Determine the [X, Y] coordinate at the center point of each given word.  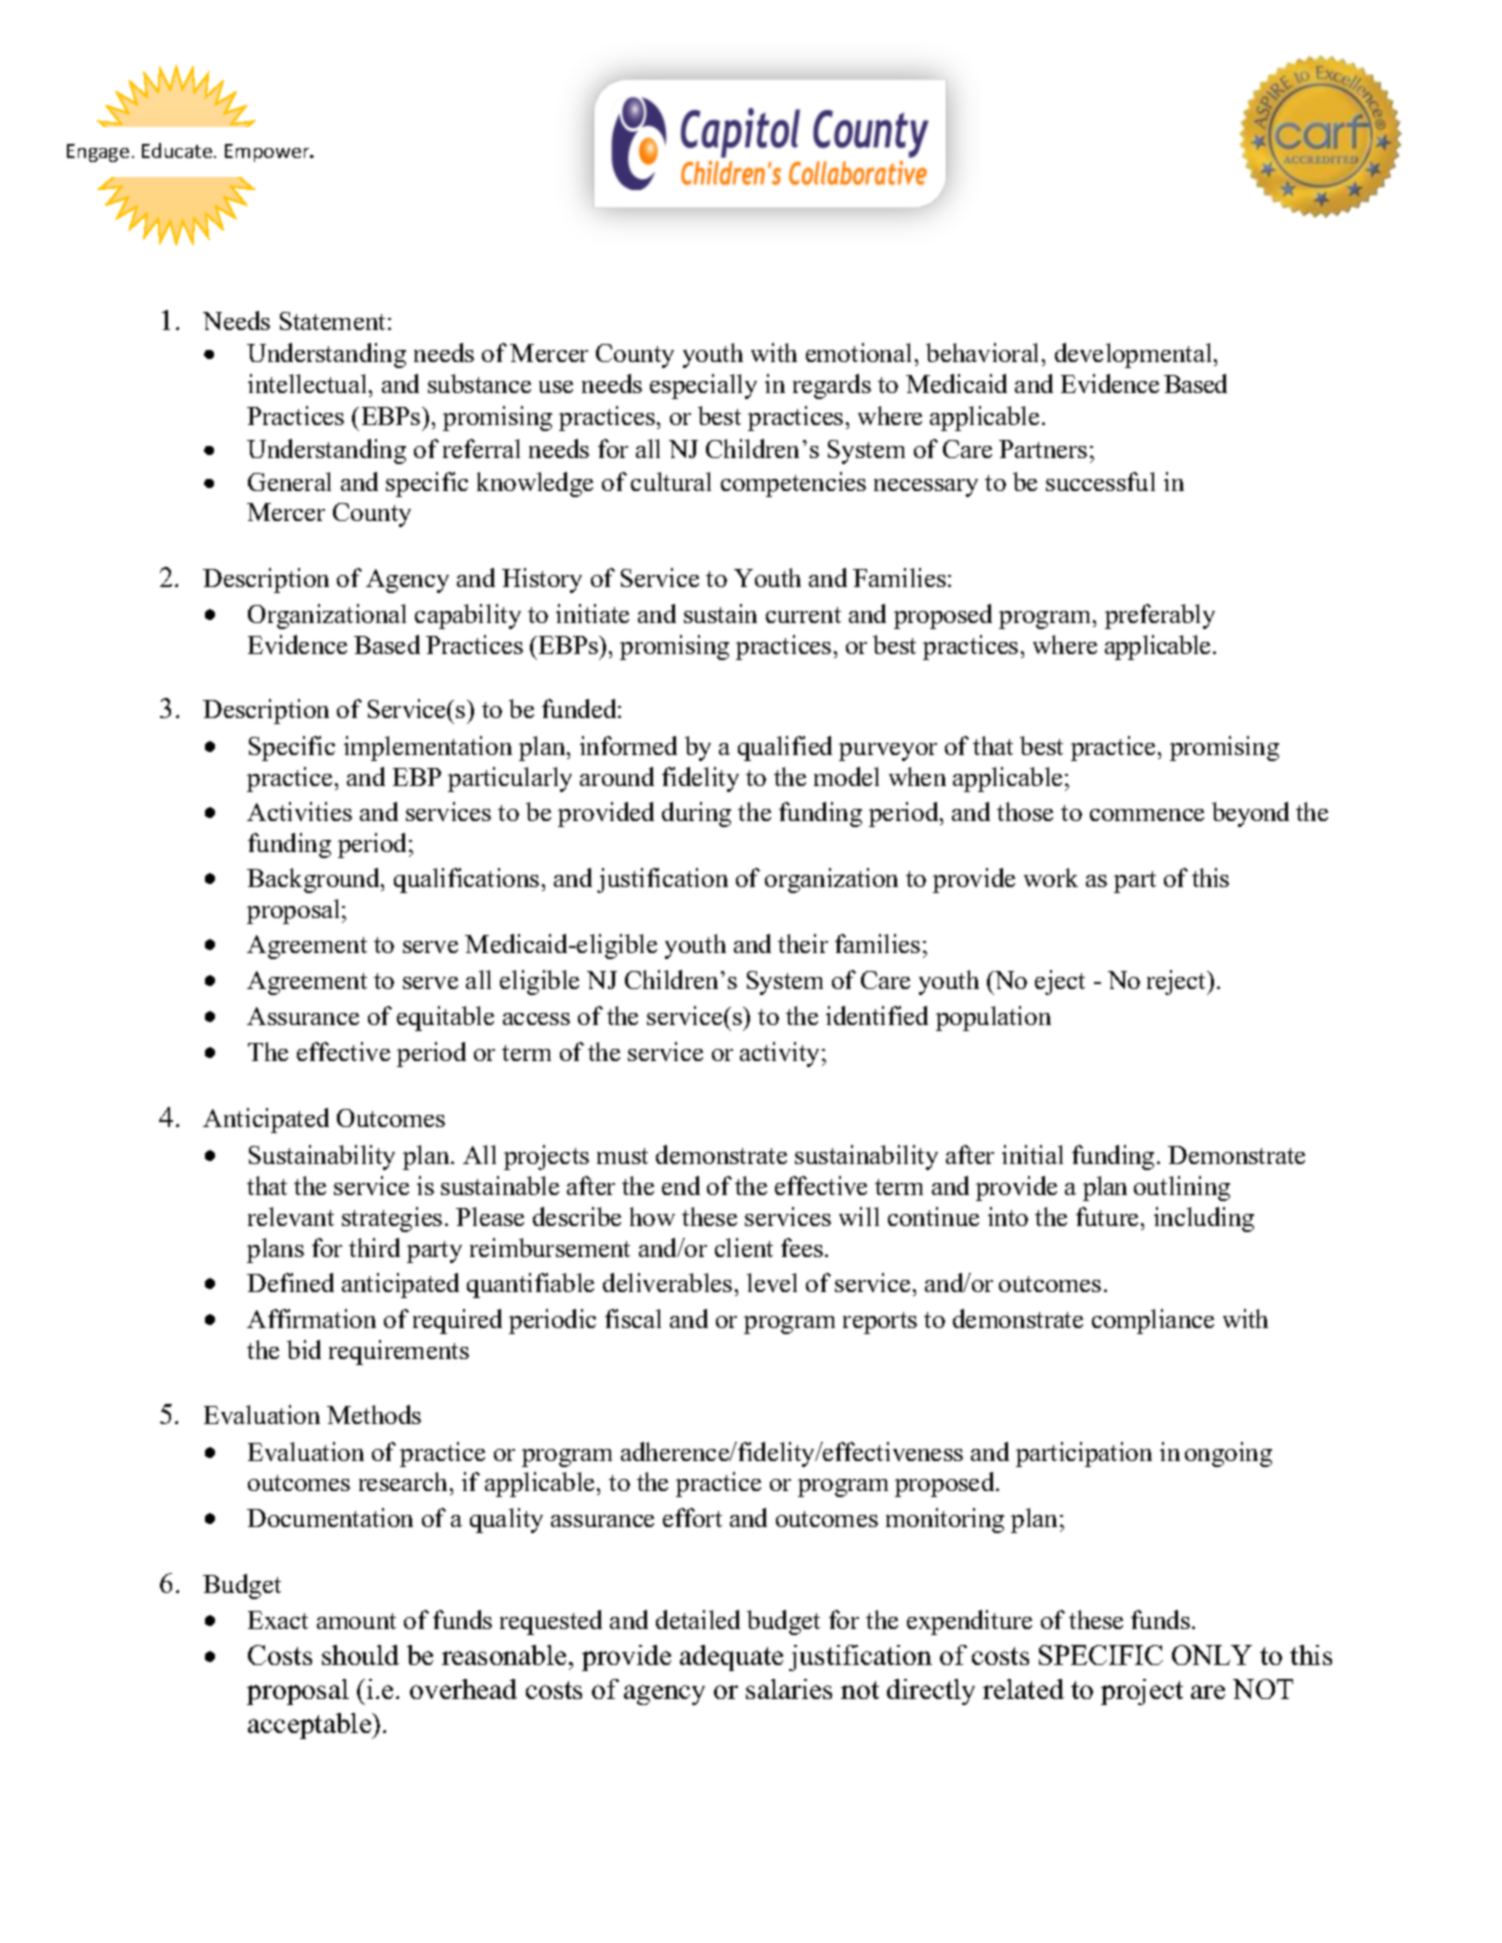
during [696, 814]
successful [1100, 481]
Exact [278, 1620]
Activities [299, 811]
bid [304, 1349]
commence [1147, 815]
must [622, 1156]
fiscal [633, 1318]
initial [1032, 1154]
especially [703, 386]
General [289, 481]
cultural [671, 481]
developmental [1135, 355]
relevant [291, 1216]
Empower [268, 153]
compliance [1153, 1321]
